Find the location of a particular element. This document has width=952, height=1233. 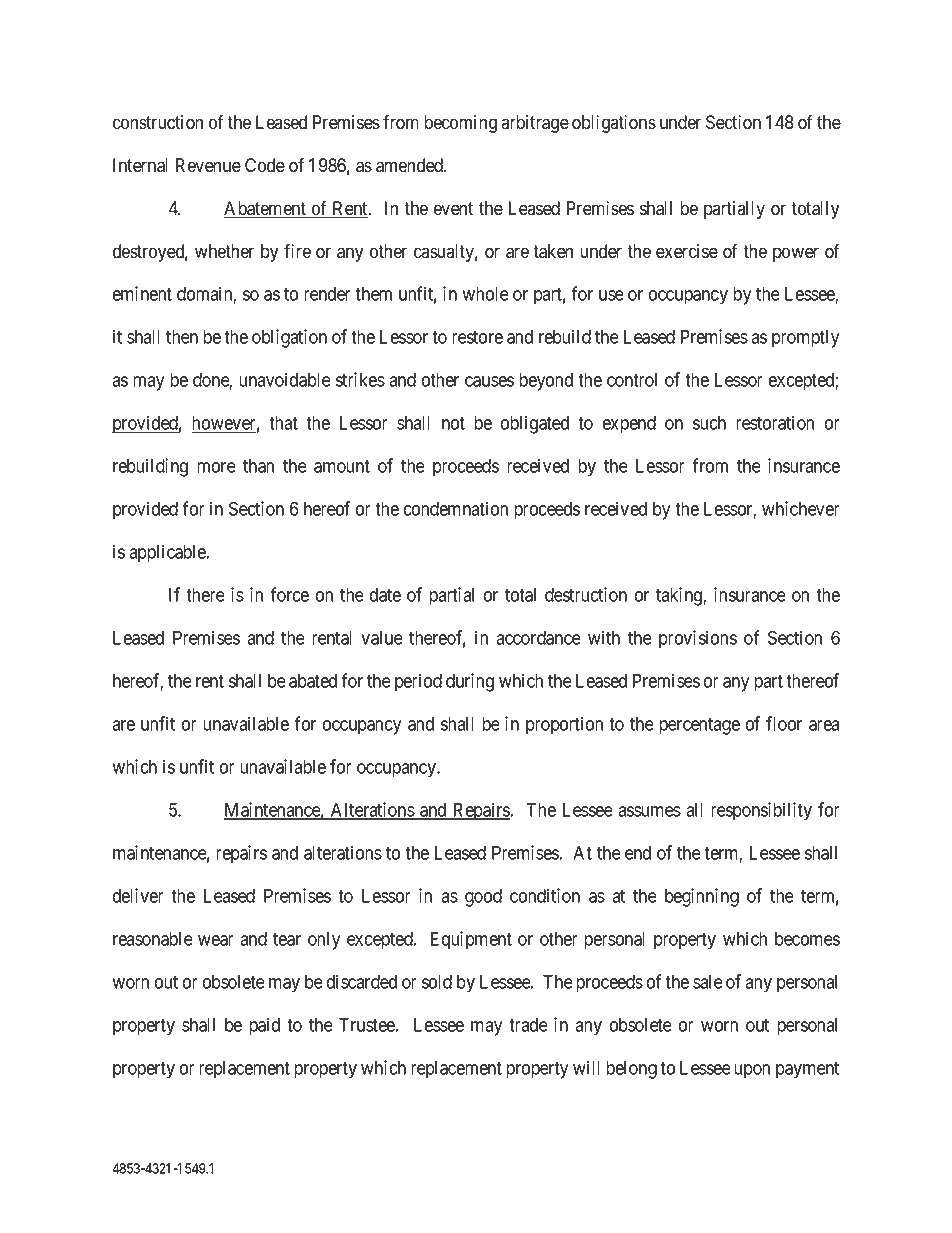

provisions is located at coordinates (698, 639).
